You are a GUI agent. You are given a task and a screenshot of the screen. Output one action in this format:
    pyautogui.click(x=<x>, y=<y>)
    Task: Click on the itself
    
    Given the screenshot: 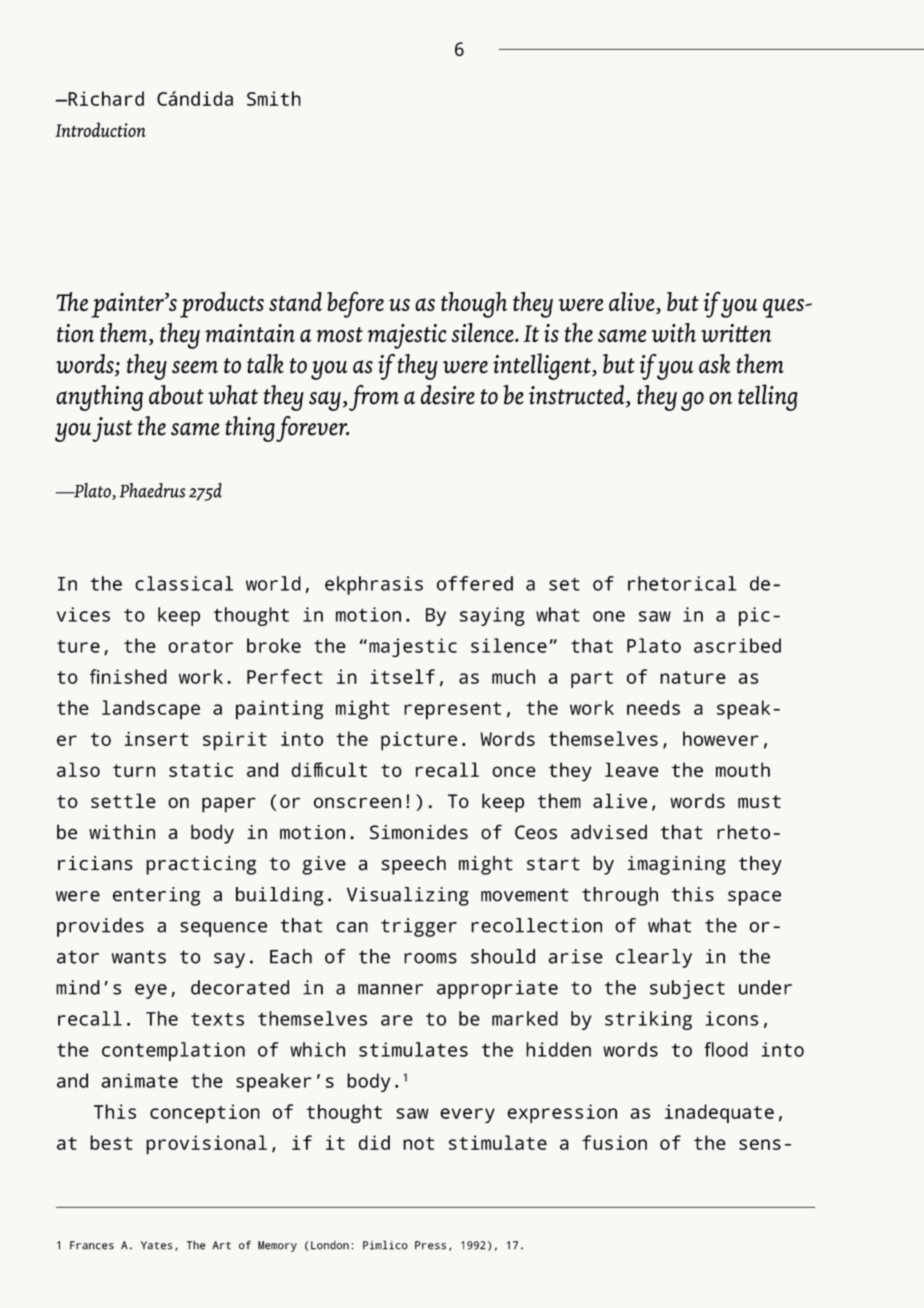 What is the action you would take?
    pyautogui.click(x=402, y=676)
